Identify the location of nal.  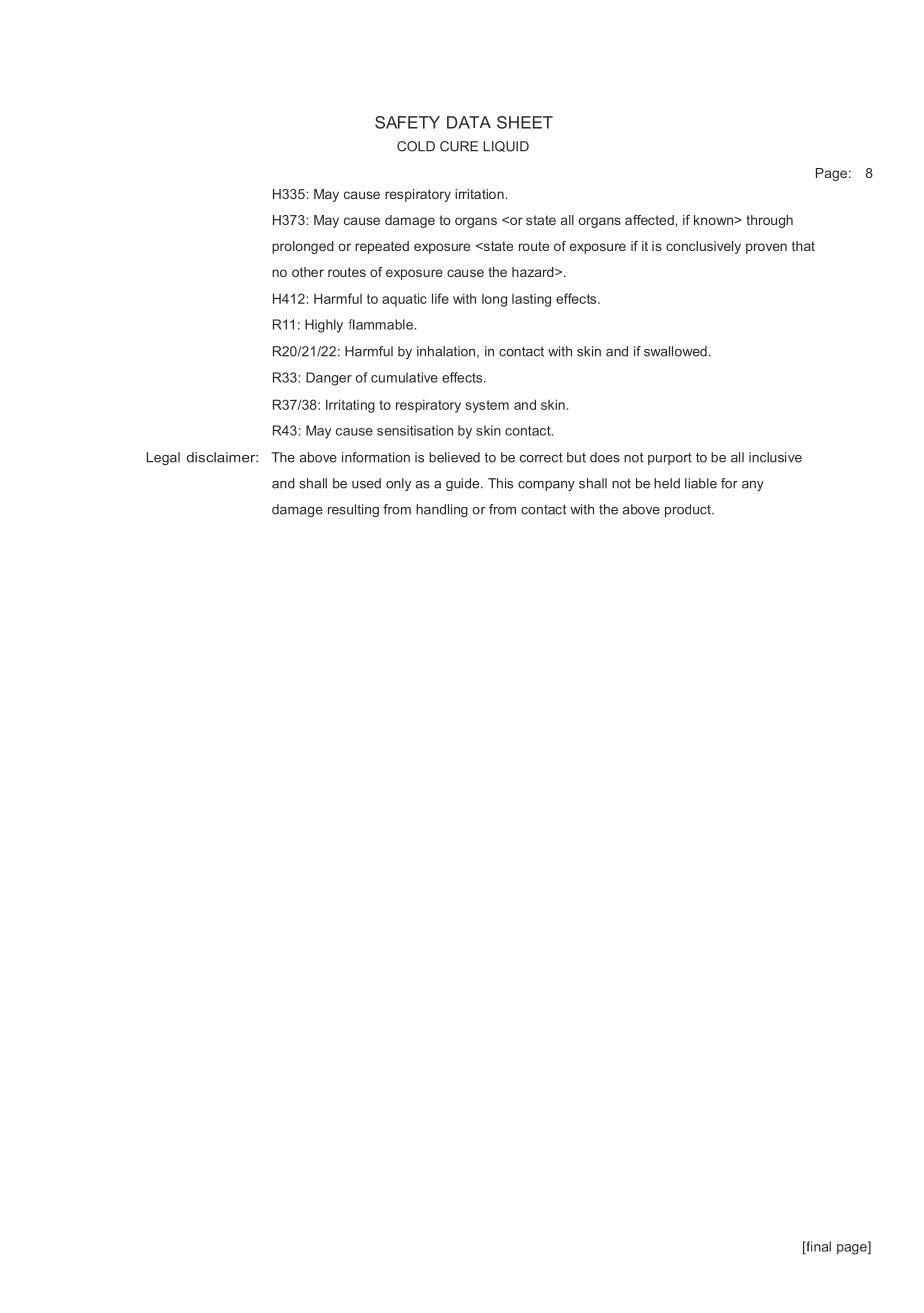
(822, 1246).
